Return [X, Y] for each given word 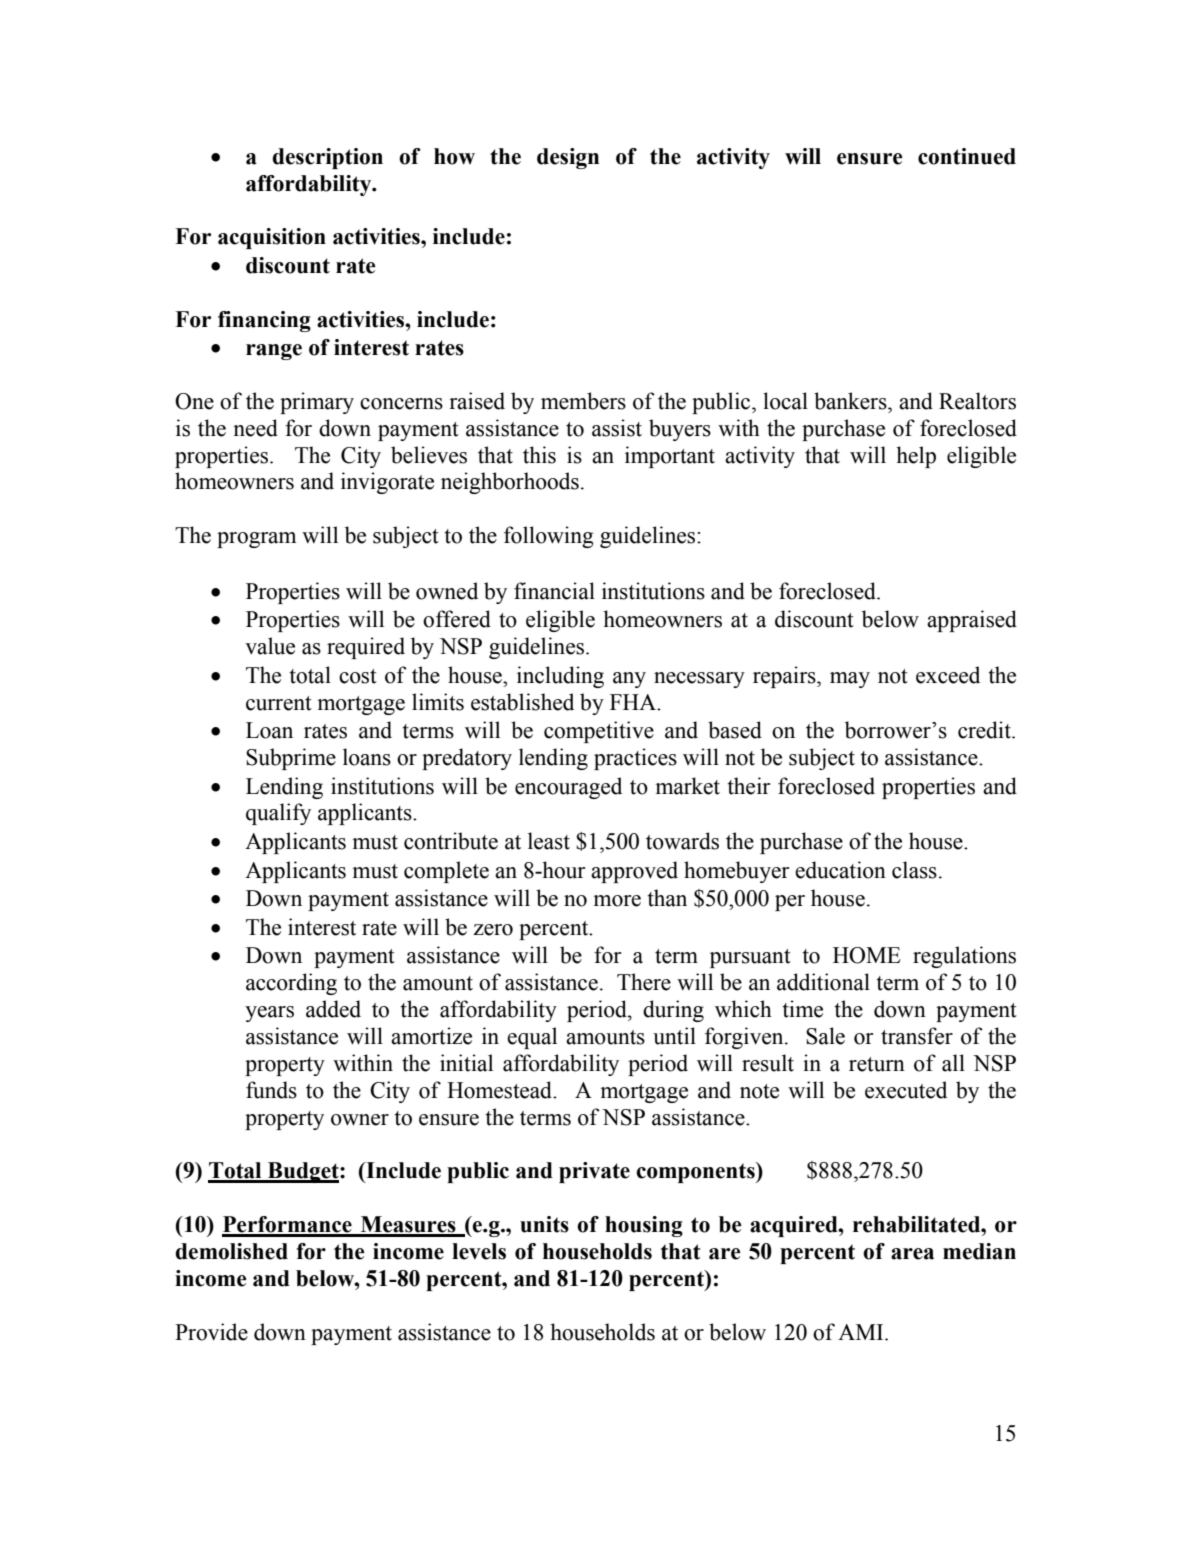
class [914, 870]
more [617, 901]
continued [967, 156]
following [549, 537]
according [291, 984]
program [256, 540]
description [327, 158]
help [916, 457]
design [568, 158]
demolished [231, 1251]
